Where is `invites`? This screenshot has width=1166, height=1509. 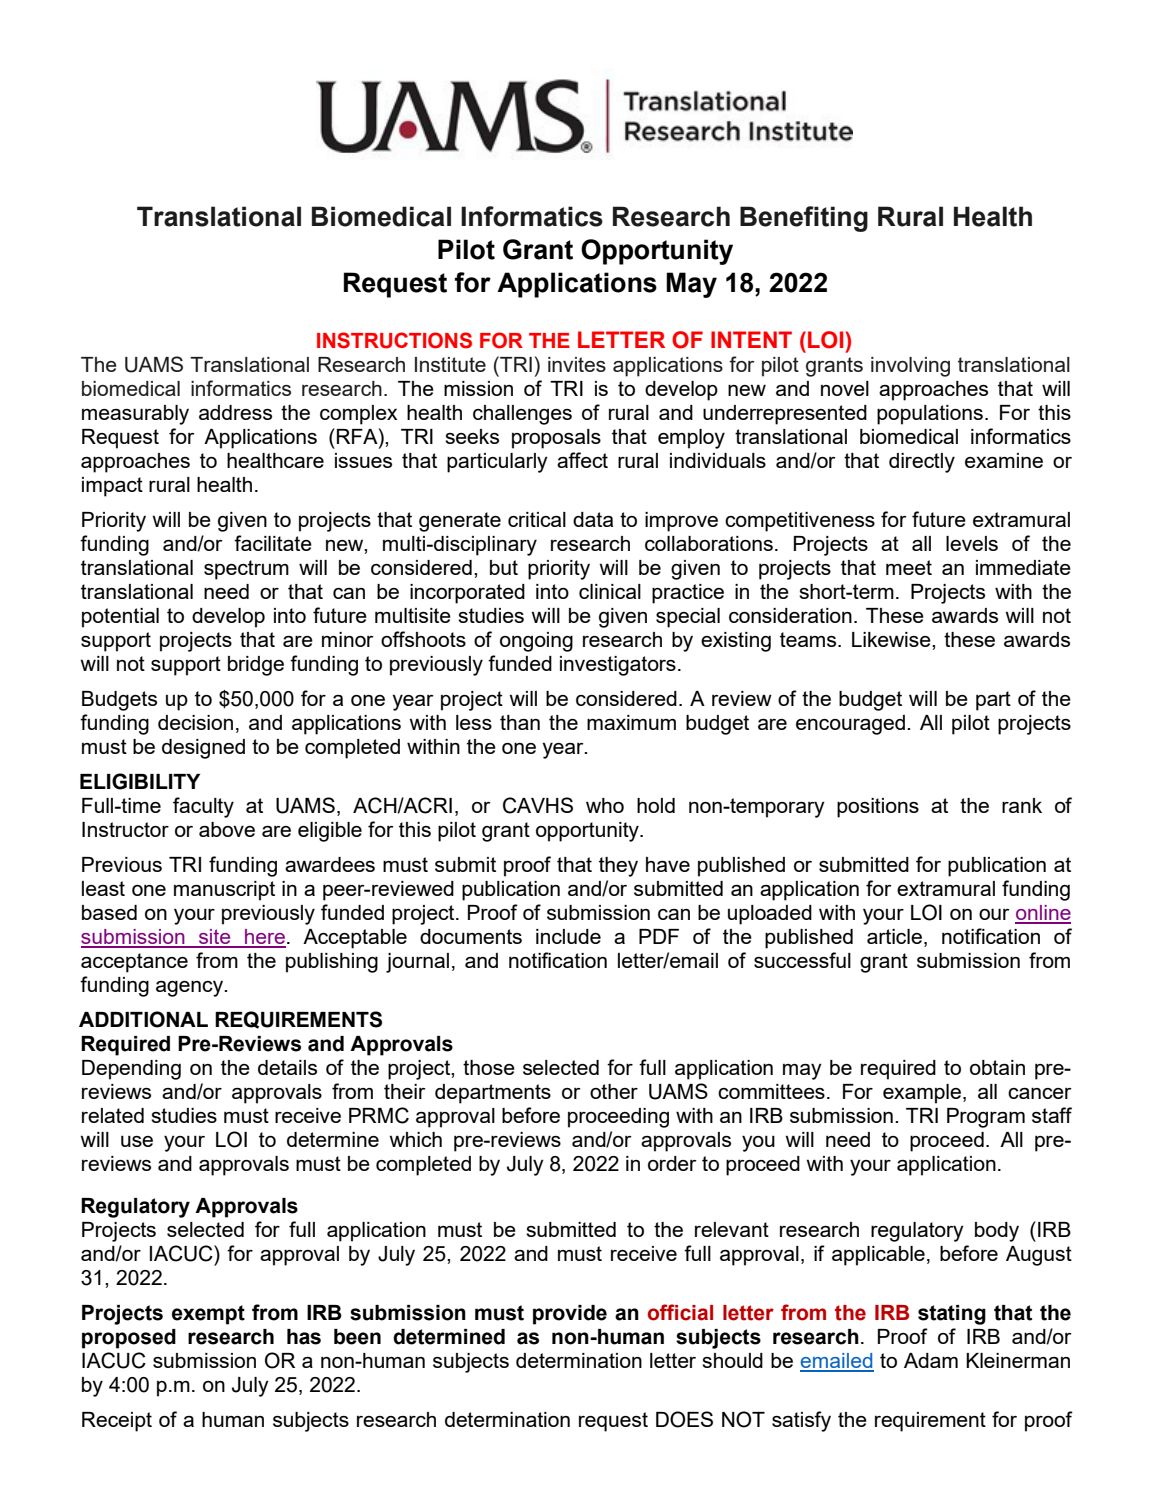 invites is located at coordinates (577, 364).
